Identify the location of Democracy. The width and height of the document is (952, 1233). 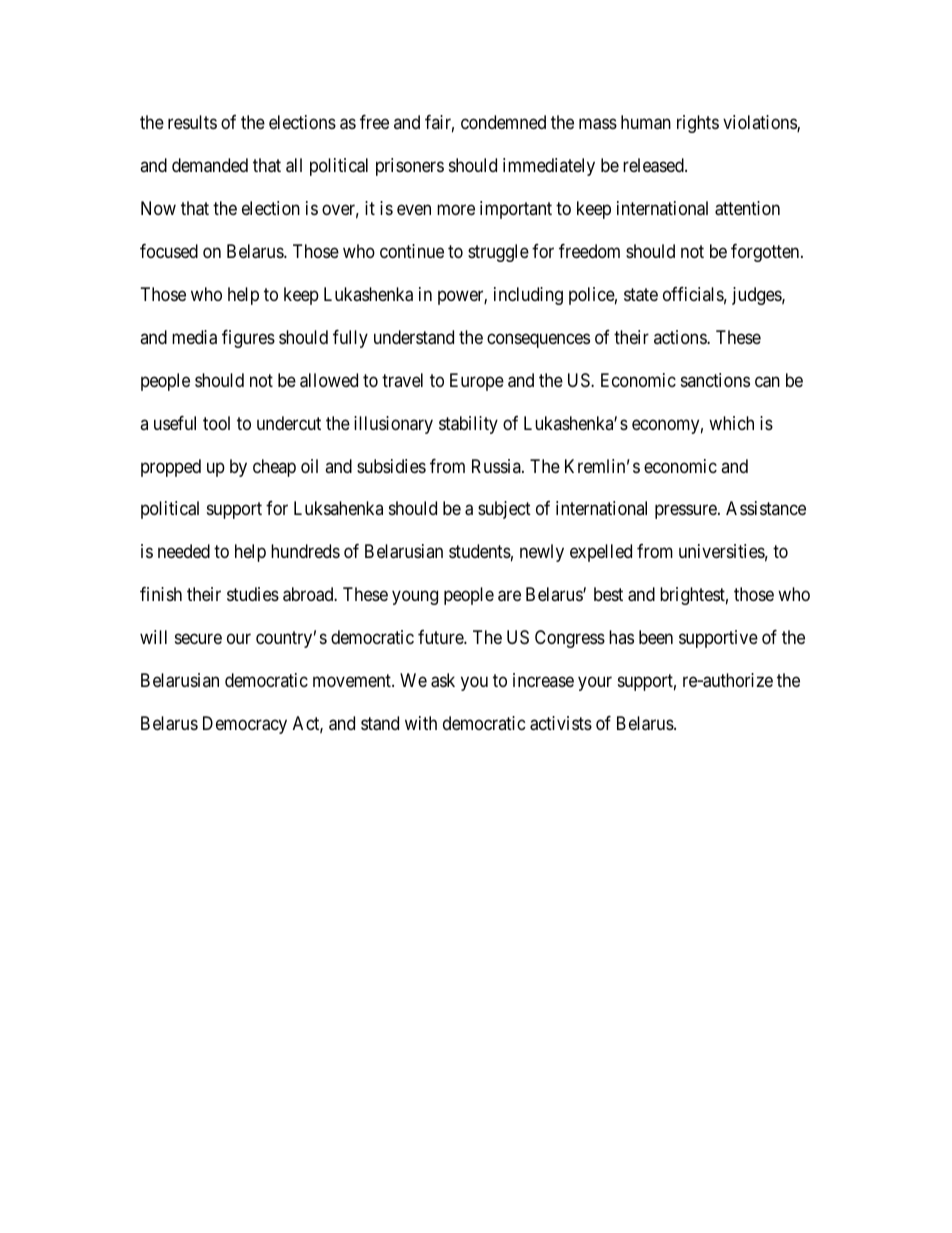
(245, 725).
